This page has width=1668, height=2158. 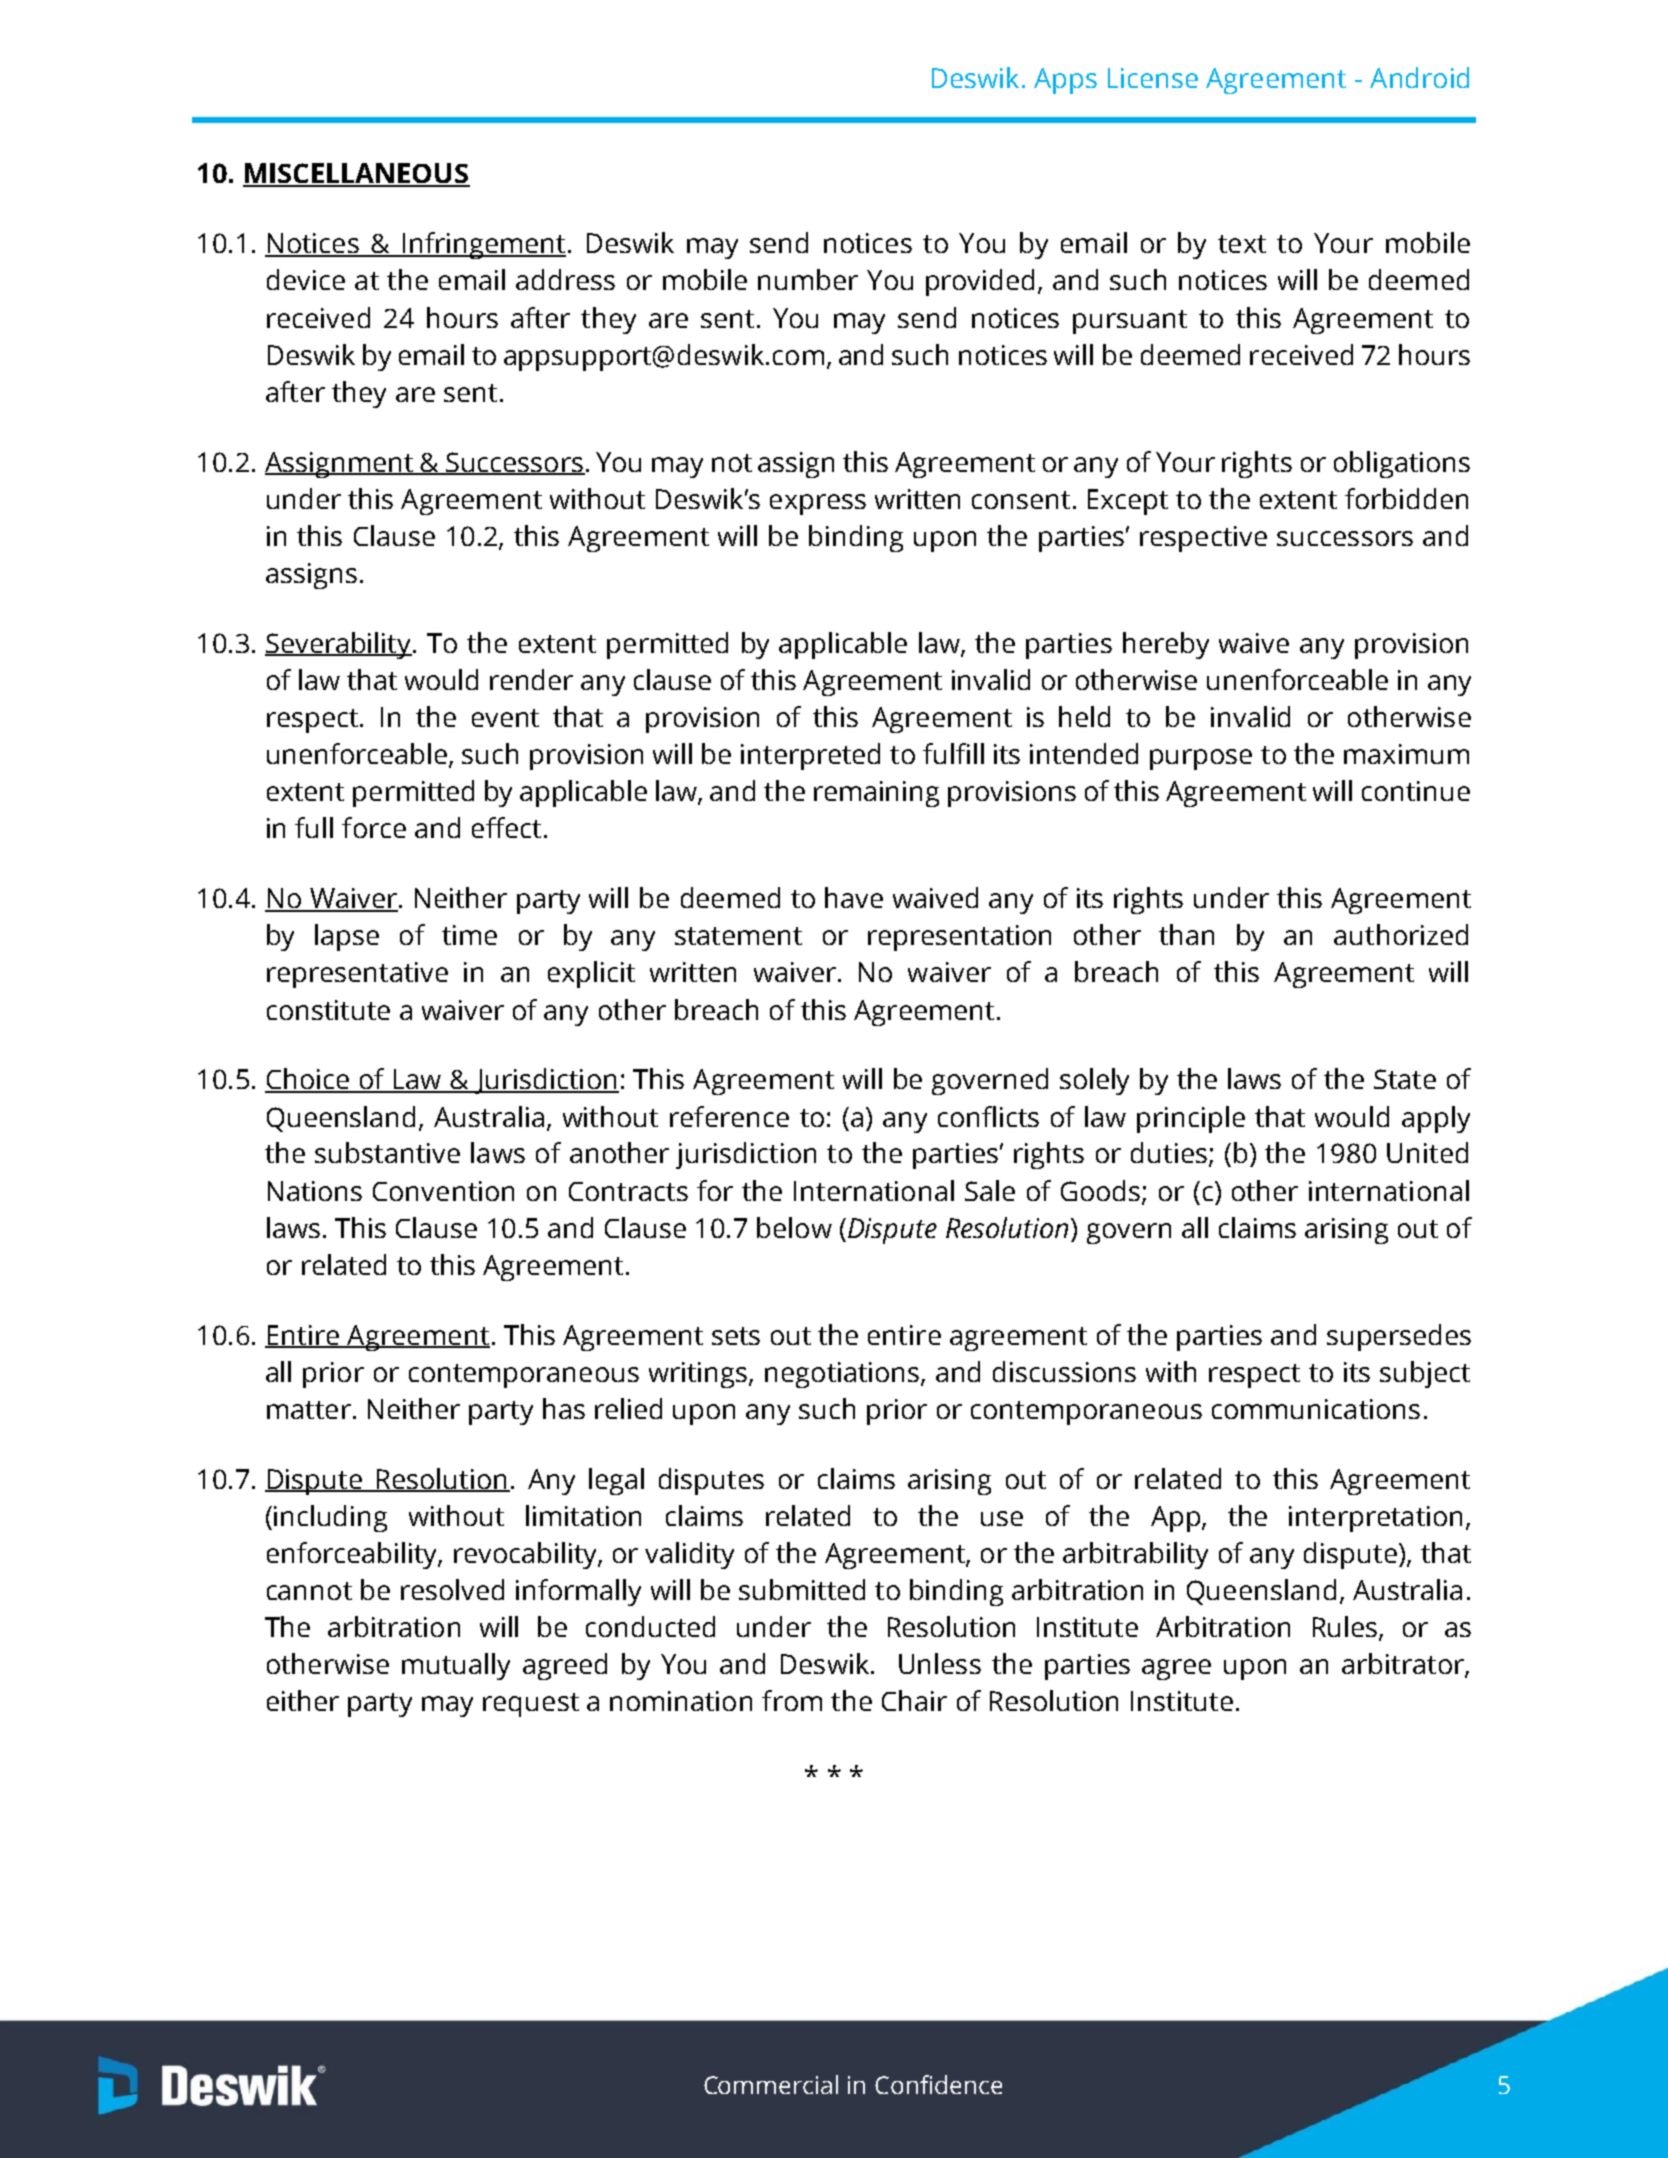 I want to click on hereby, so click(x=1166, y=645).
